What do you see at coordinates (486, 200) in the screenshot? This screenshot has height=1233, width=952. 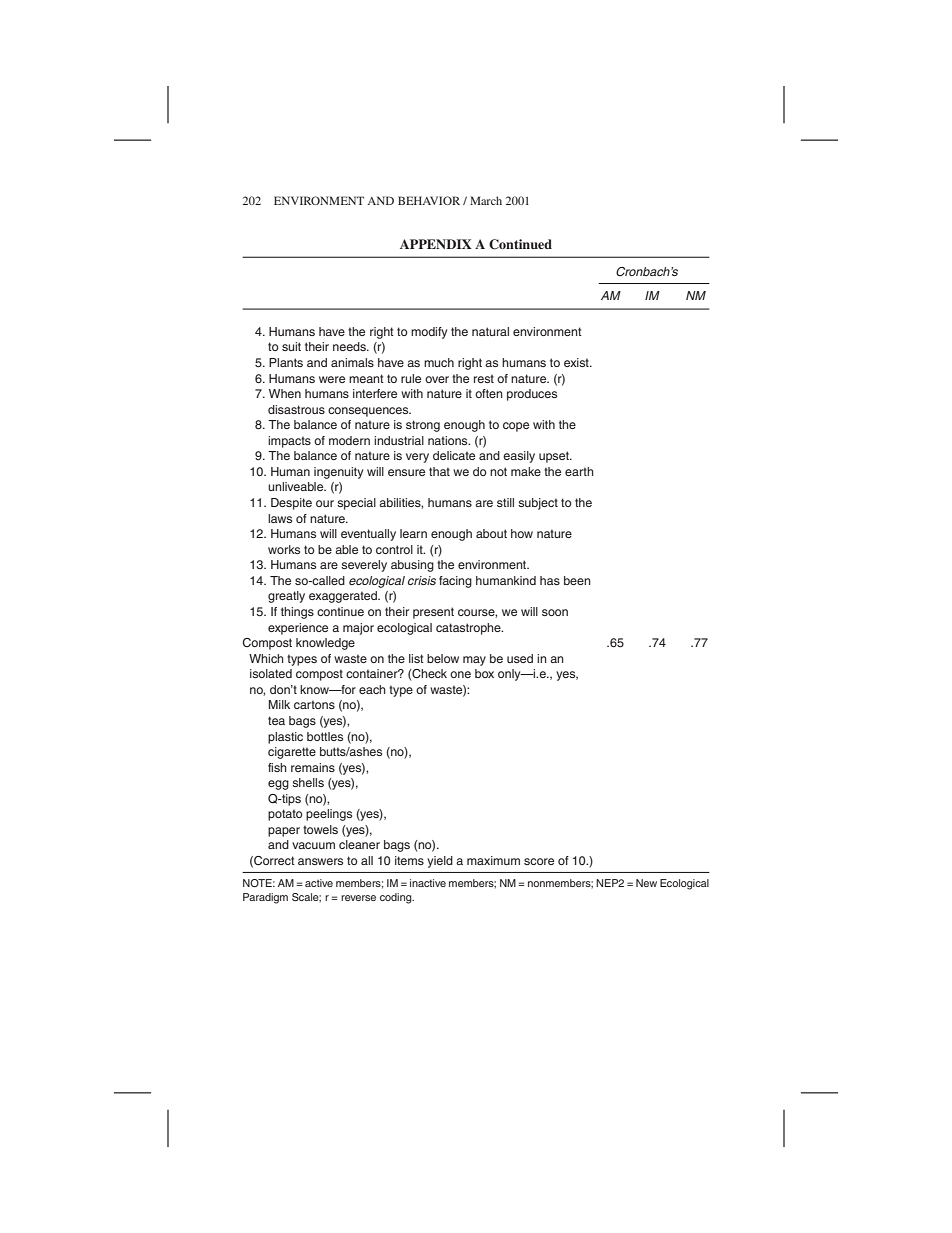 I see `March` at bounding box center [486, 200].
